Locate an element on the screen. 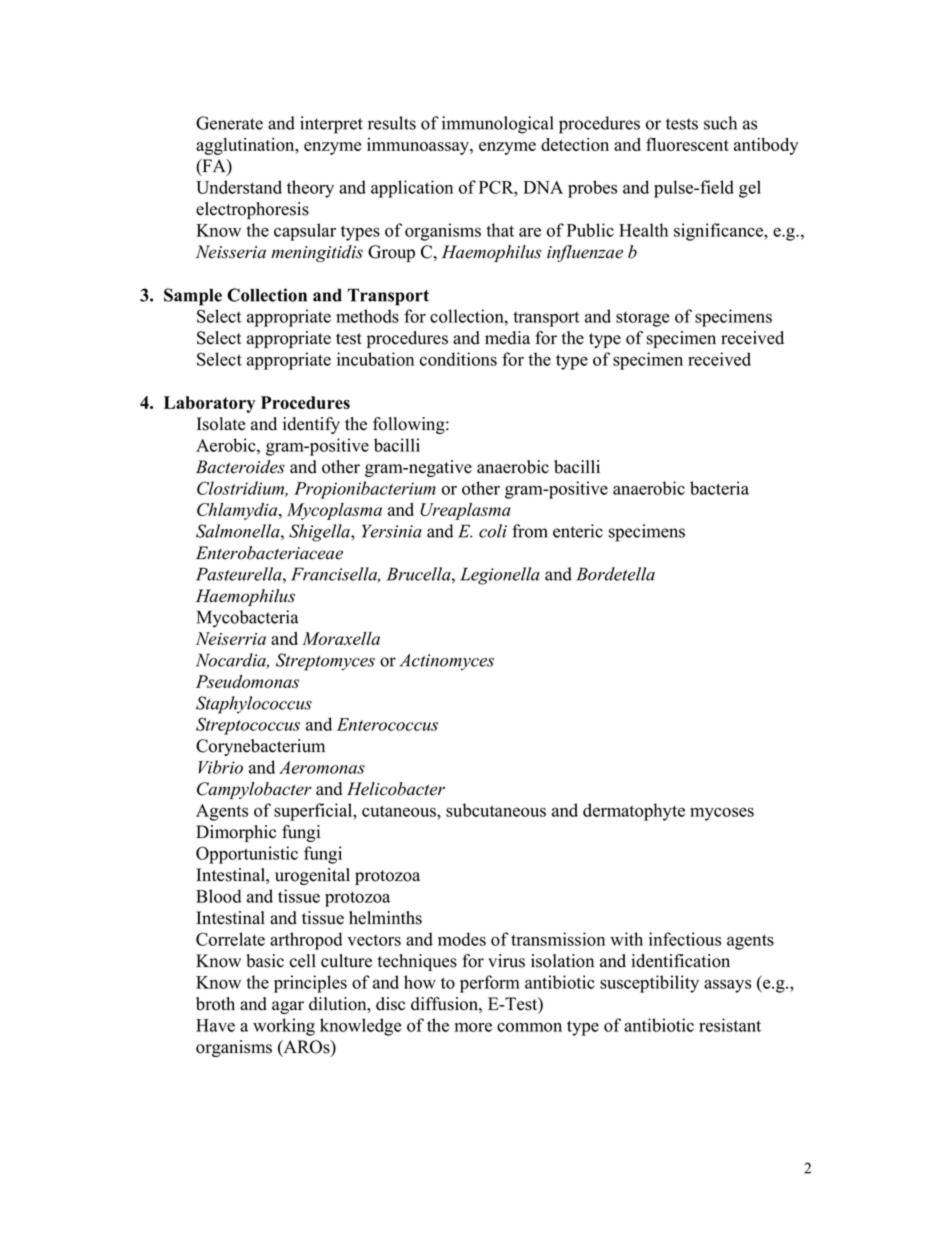  Helicobacter is located at coordinates (396, 789).
